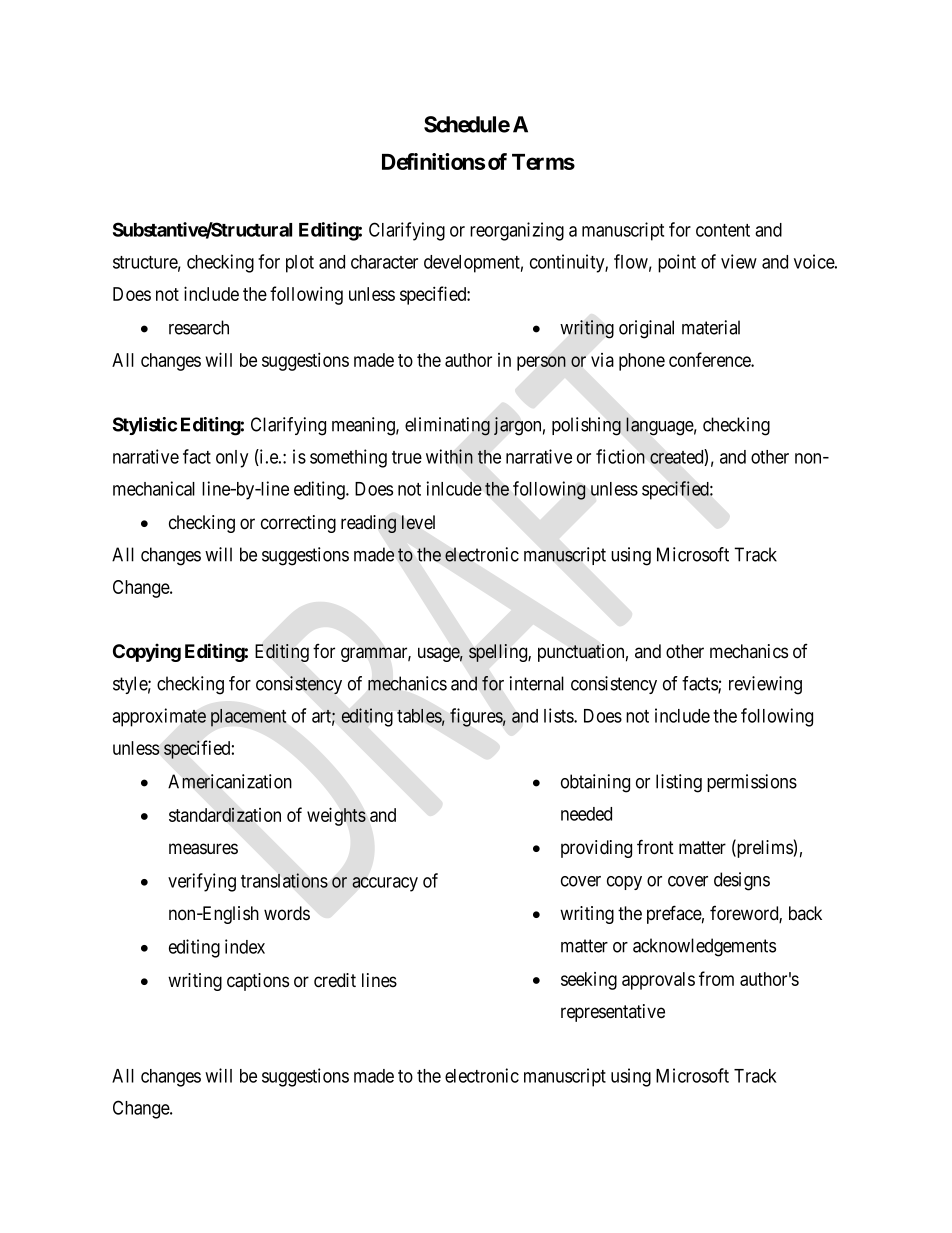  Describe the element at coordinates (447, 426) in the page. I see `eliminating` at that location.
